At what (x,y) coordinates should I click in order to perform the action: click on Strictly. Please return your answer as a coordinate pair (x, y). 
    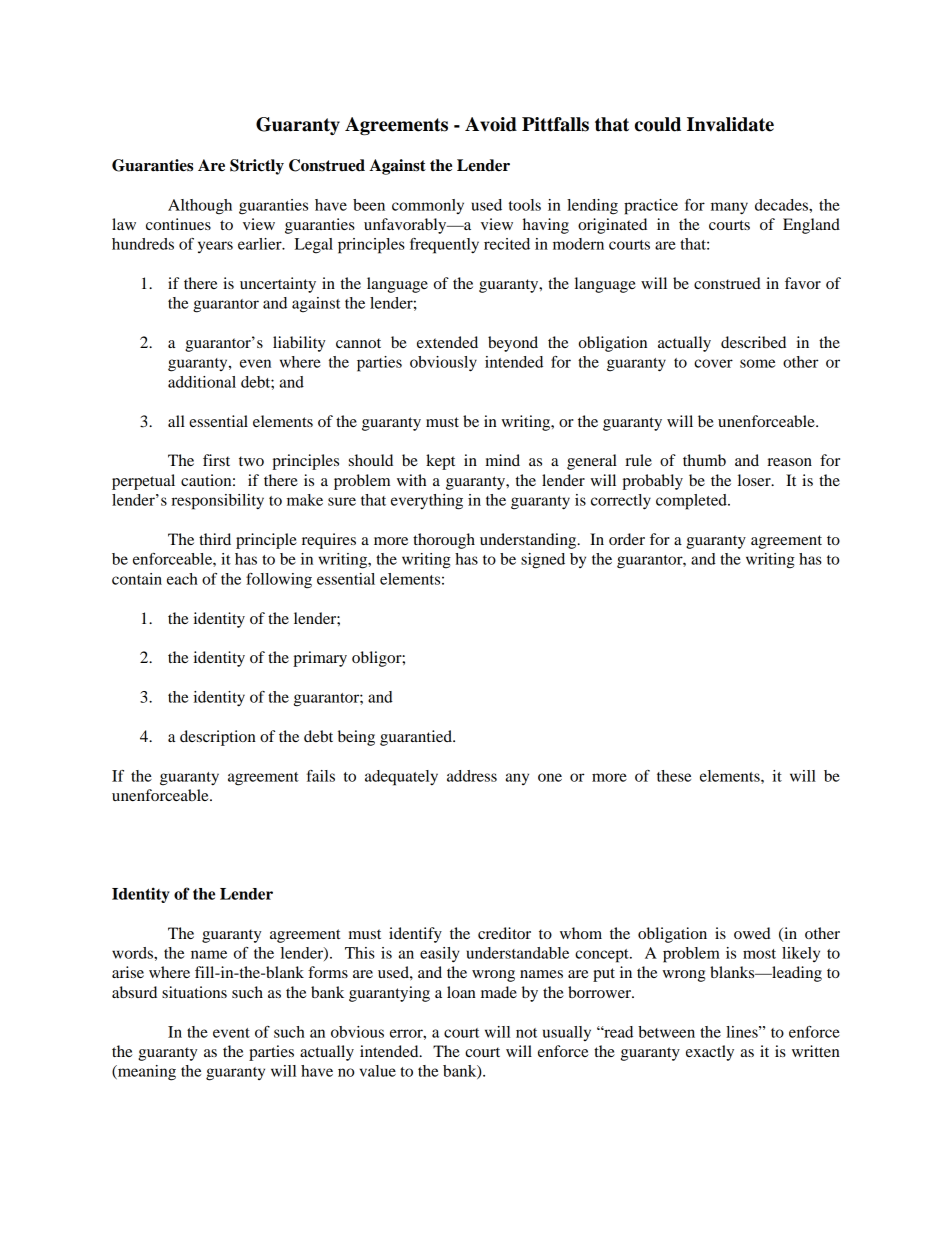
    Looking at the image, I should click on (257, 167).
